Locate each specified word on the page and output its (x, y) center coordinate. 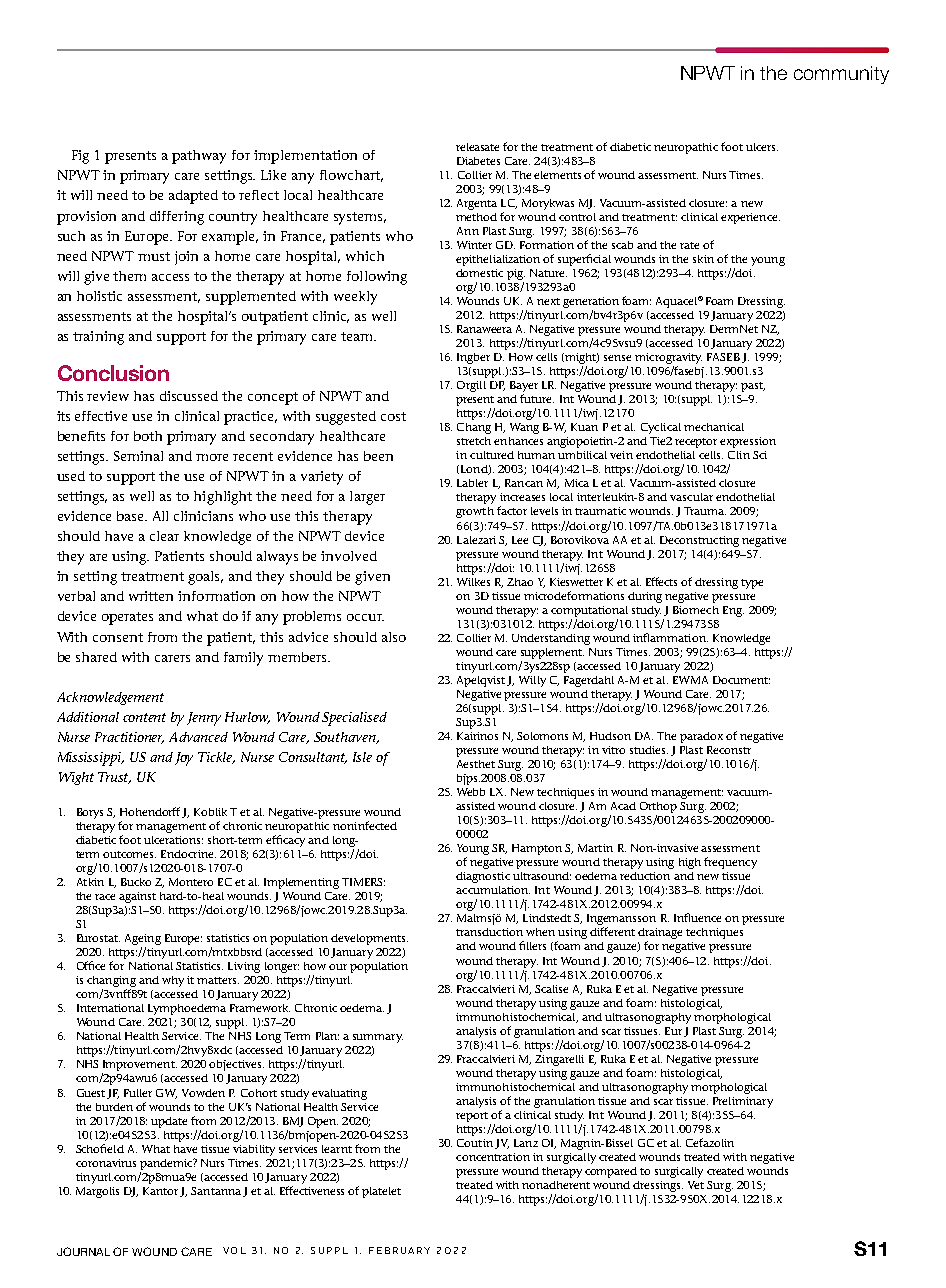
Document (741, 680)
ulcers (762, 147)
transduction (489, 932)
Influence (697, 917)
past (753, 387)
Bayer (524, 388)
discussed (189, 396)
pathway (199, 157)
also (394, 637)
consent (118, 637)
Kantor (160, 1191)
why (173, 981)
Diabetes (478, 161)
